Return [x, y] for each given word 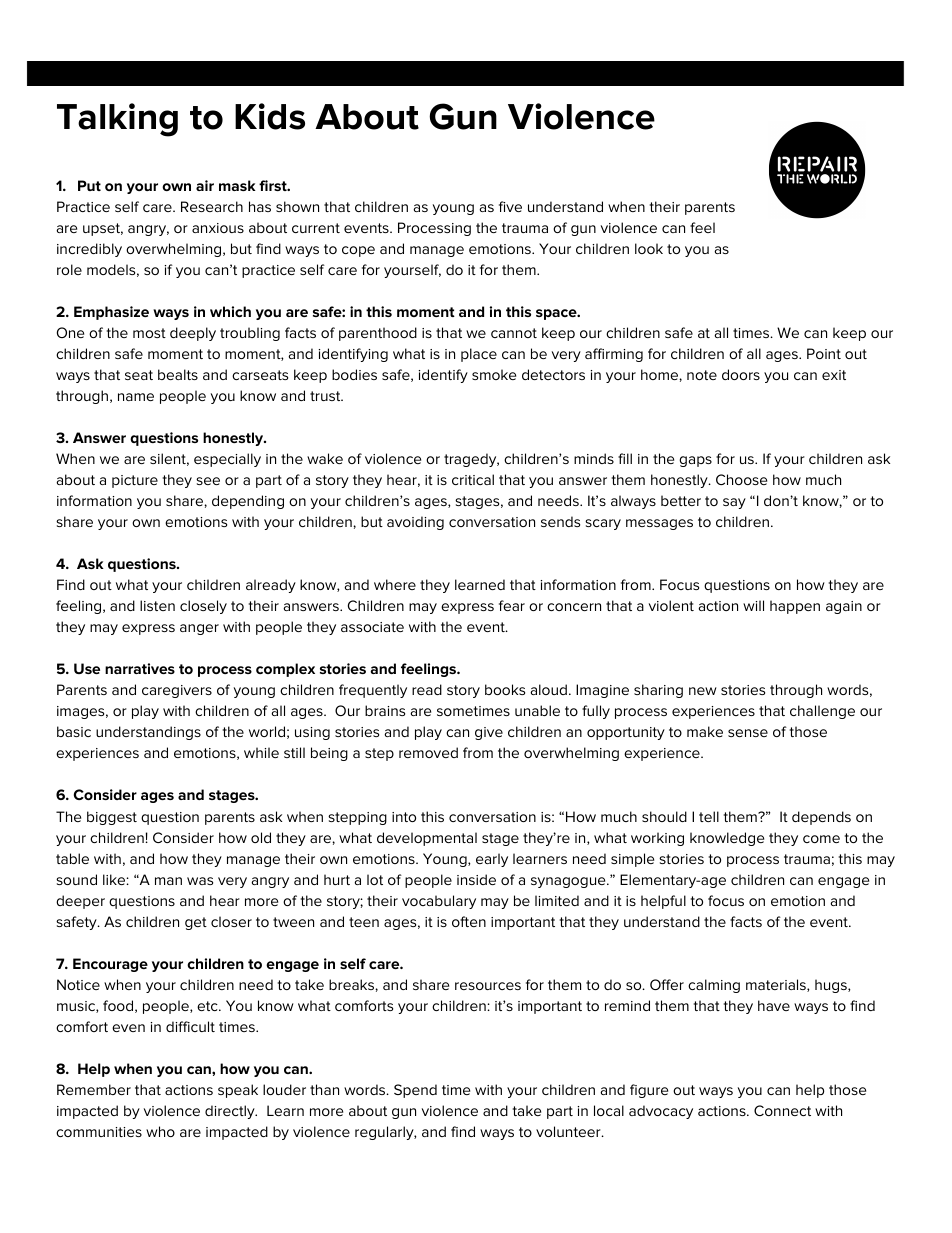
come [821, 839]
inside [476, 879]
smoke [494, 374]
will [753, 605]
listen [157, 605]
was [200, 881]
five [510, 206]
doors [741, 374]
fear [512, 605]
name [136, 397]
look [649, 248]
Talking [117, 120]
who [160, 1131]
